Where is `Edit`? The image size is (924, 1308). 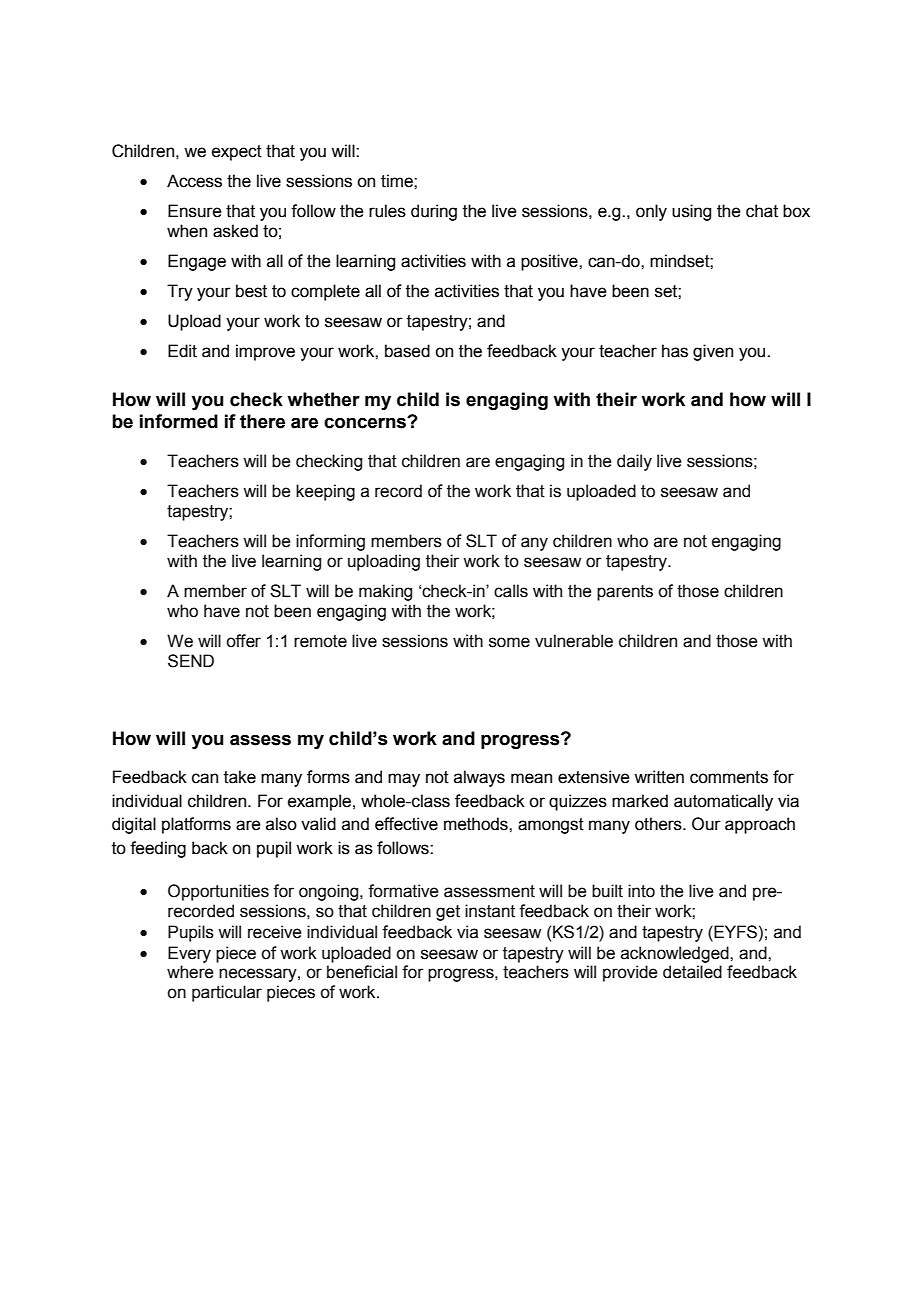
Edit is located at coordinates (182, 351).
